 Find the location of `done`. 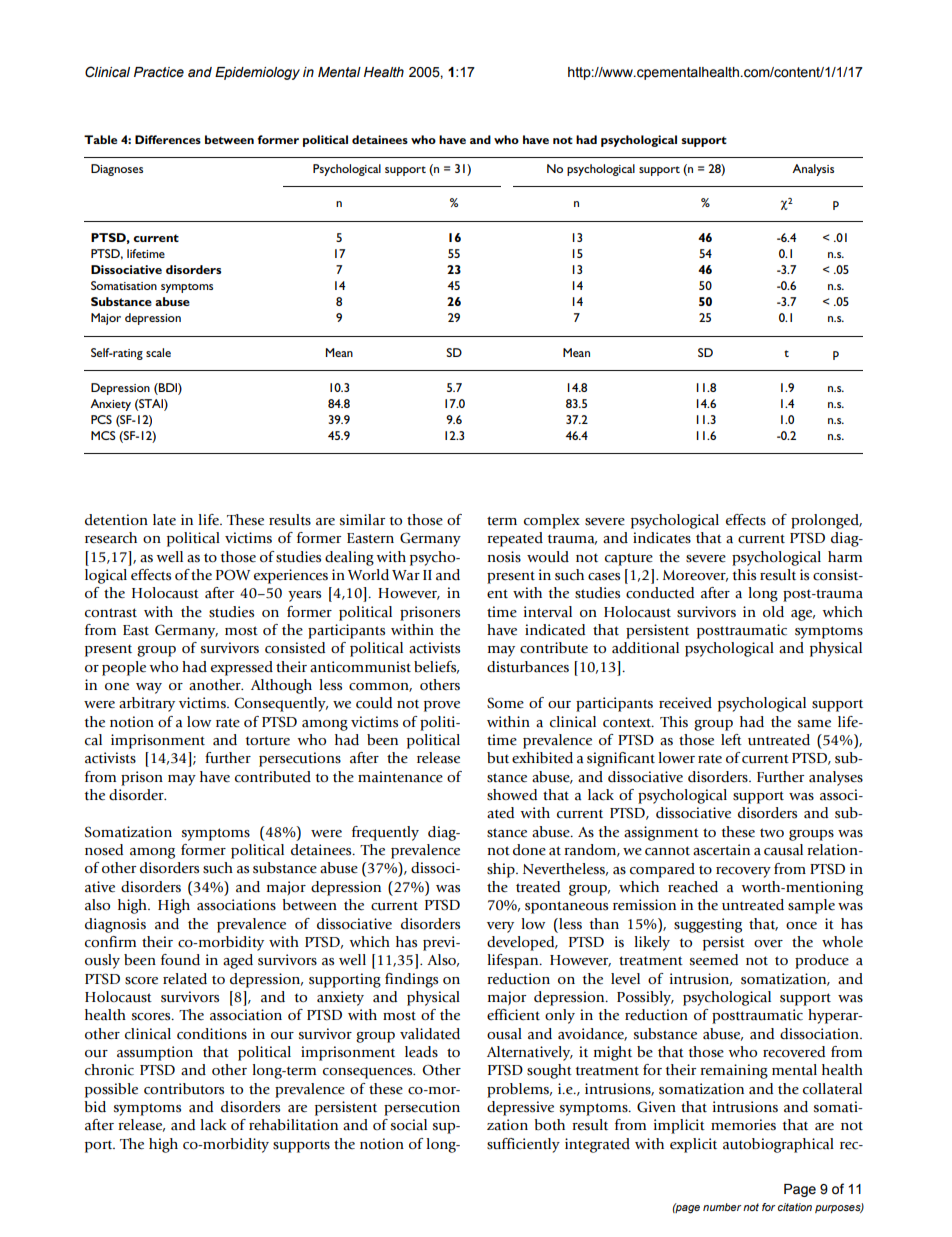

done is located at coordinates (529, 850).
